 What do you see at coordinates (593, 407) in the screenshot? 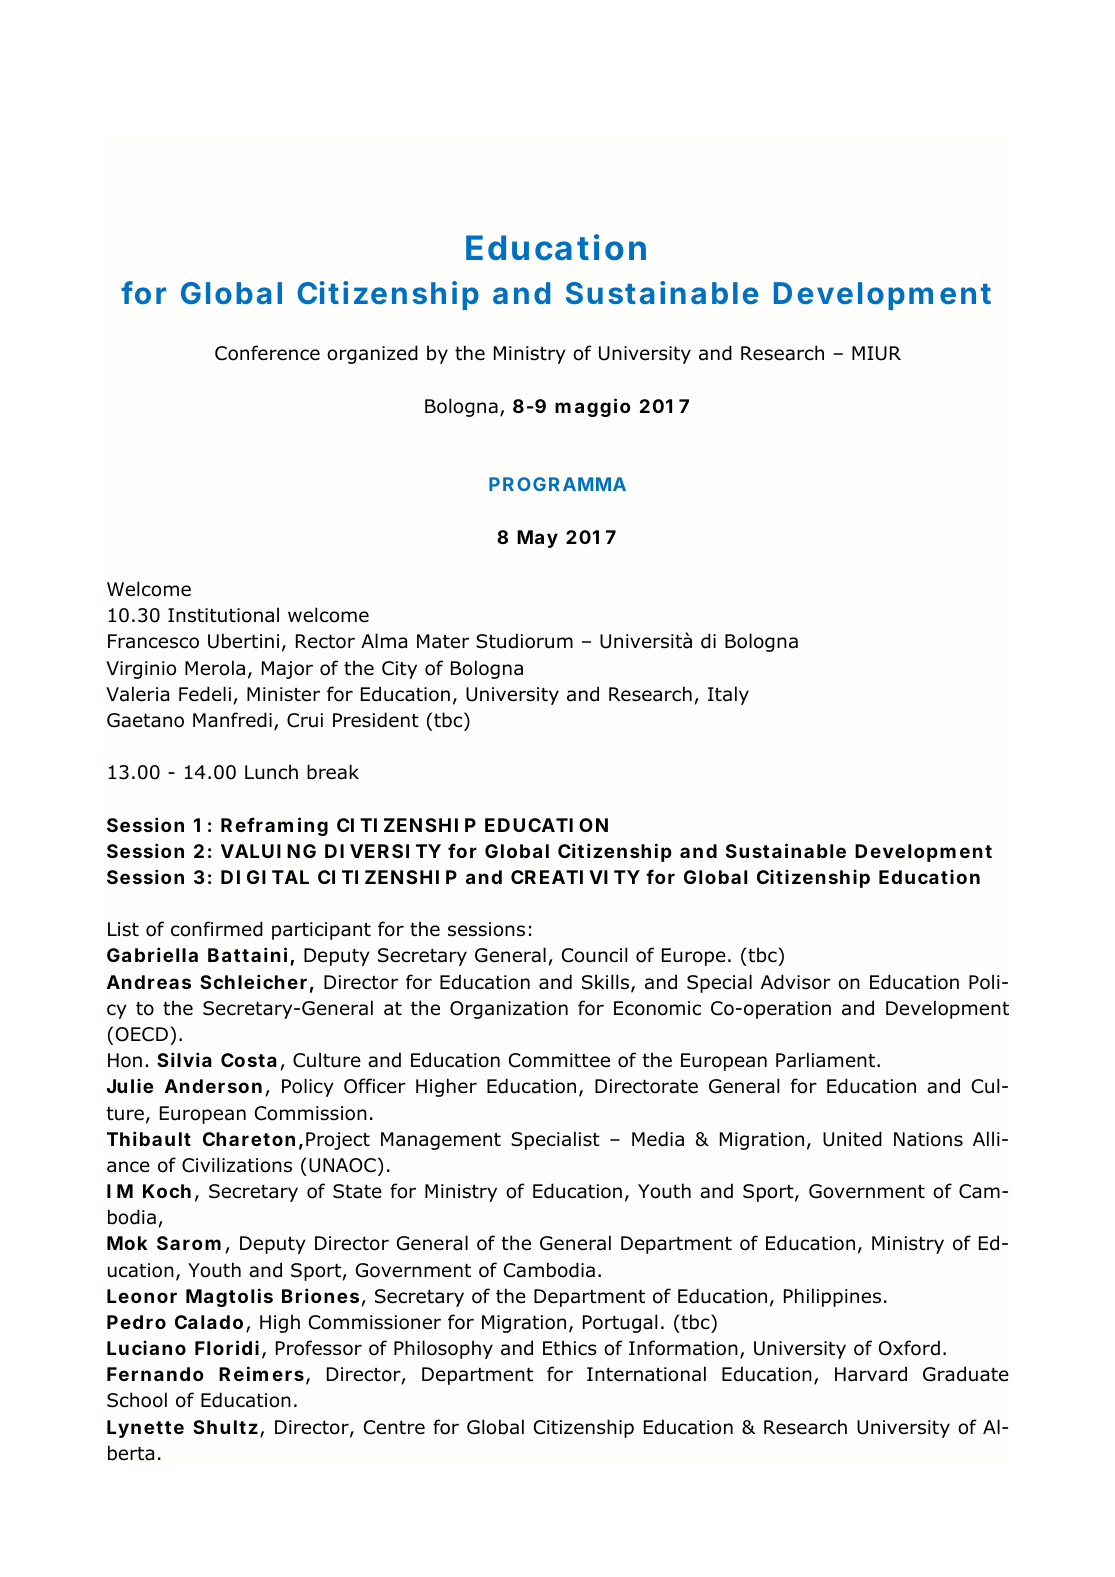
I see `maggio` at bounding box center [593, 407].
